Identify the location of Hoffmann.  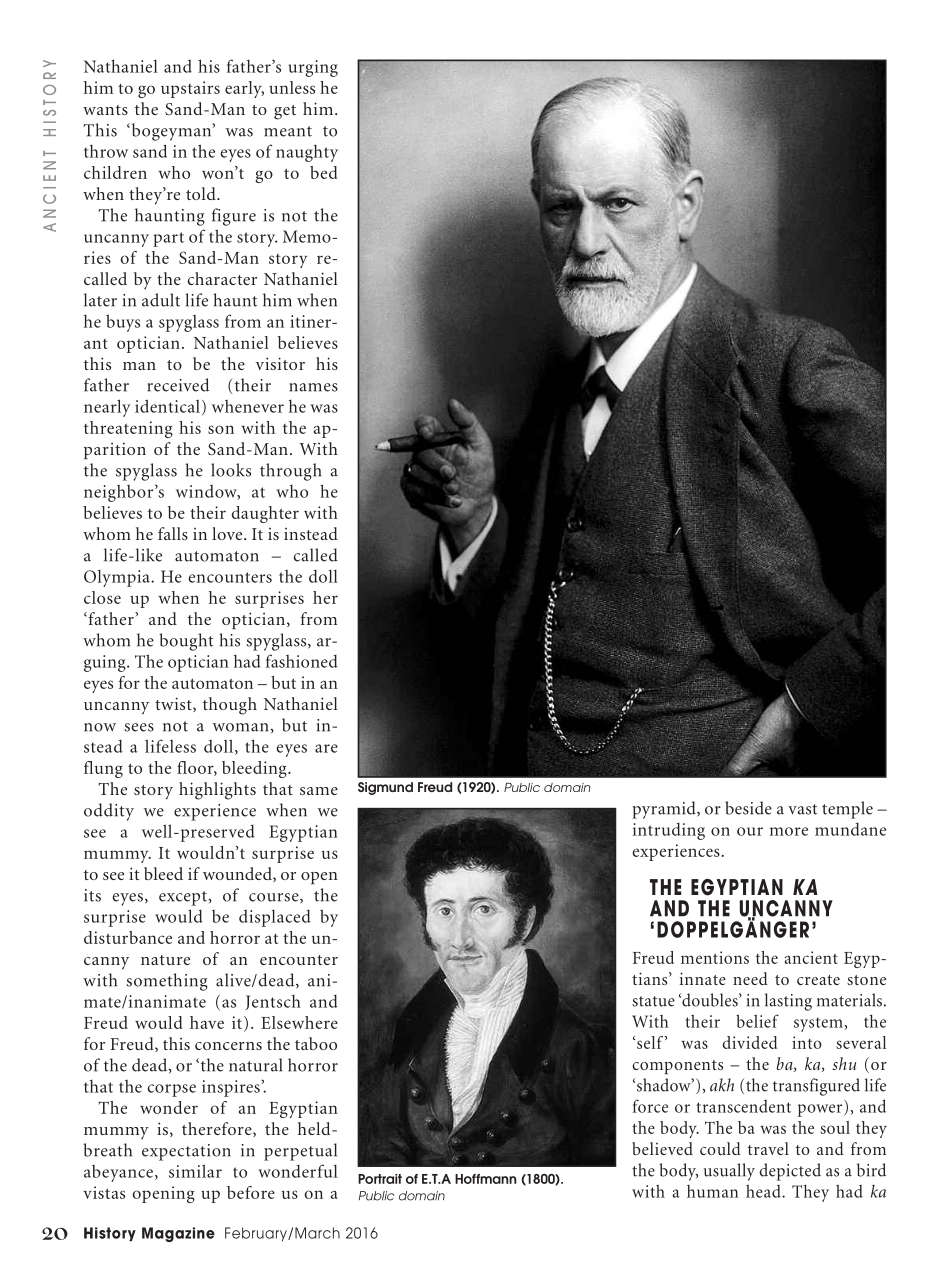
(486, 1179).
